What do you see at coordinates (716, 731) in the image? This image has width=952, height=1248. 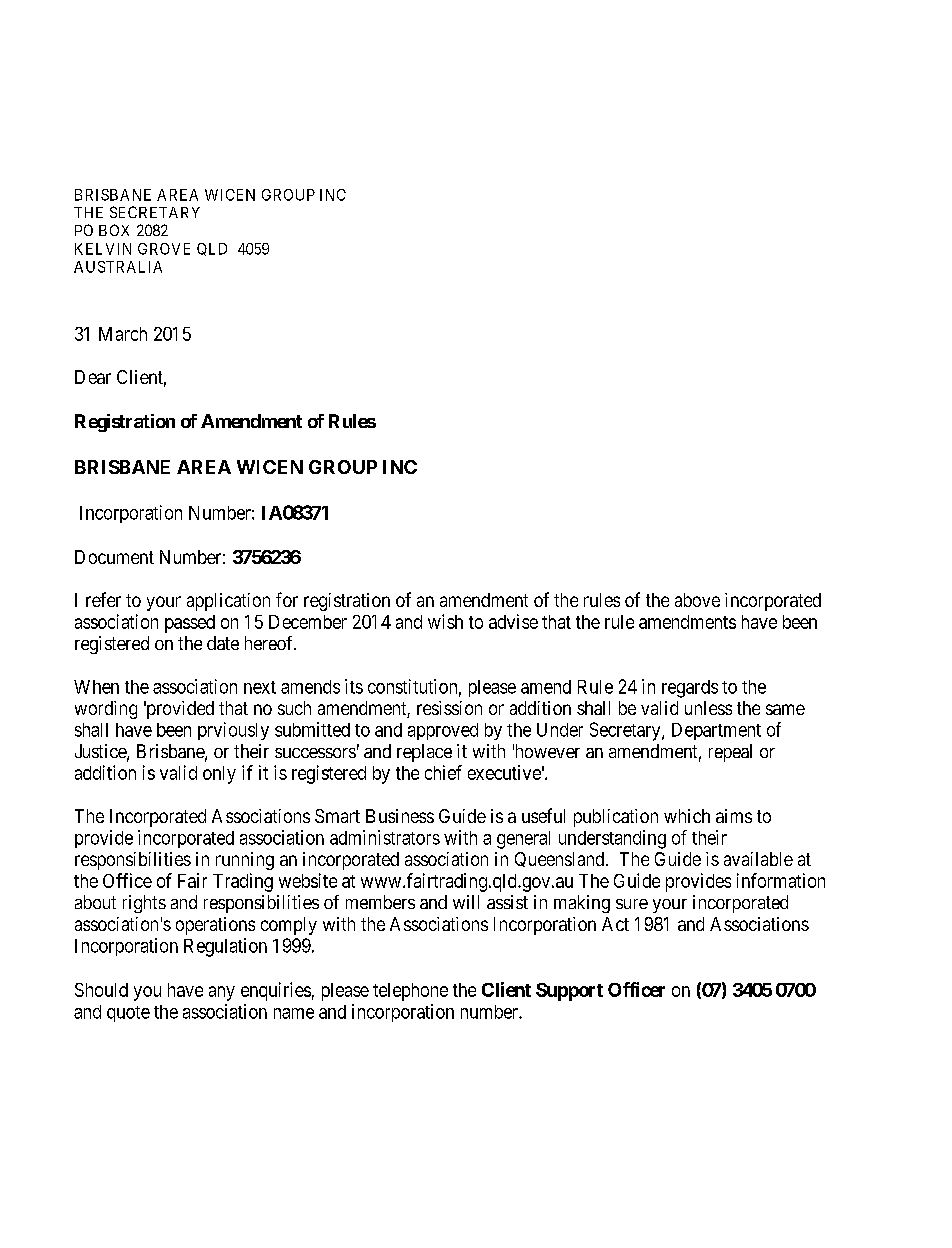 I see `Department` at bounding box center [716, 731].
